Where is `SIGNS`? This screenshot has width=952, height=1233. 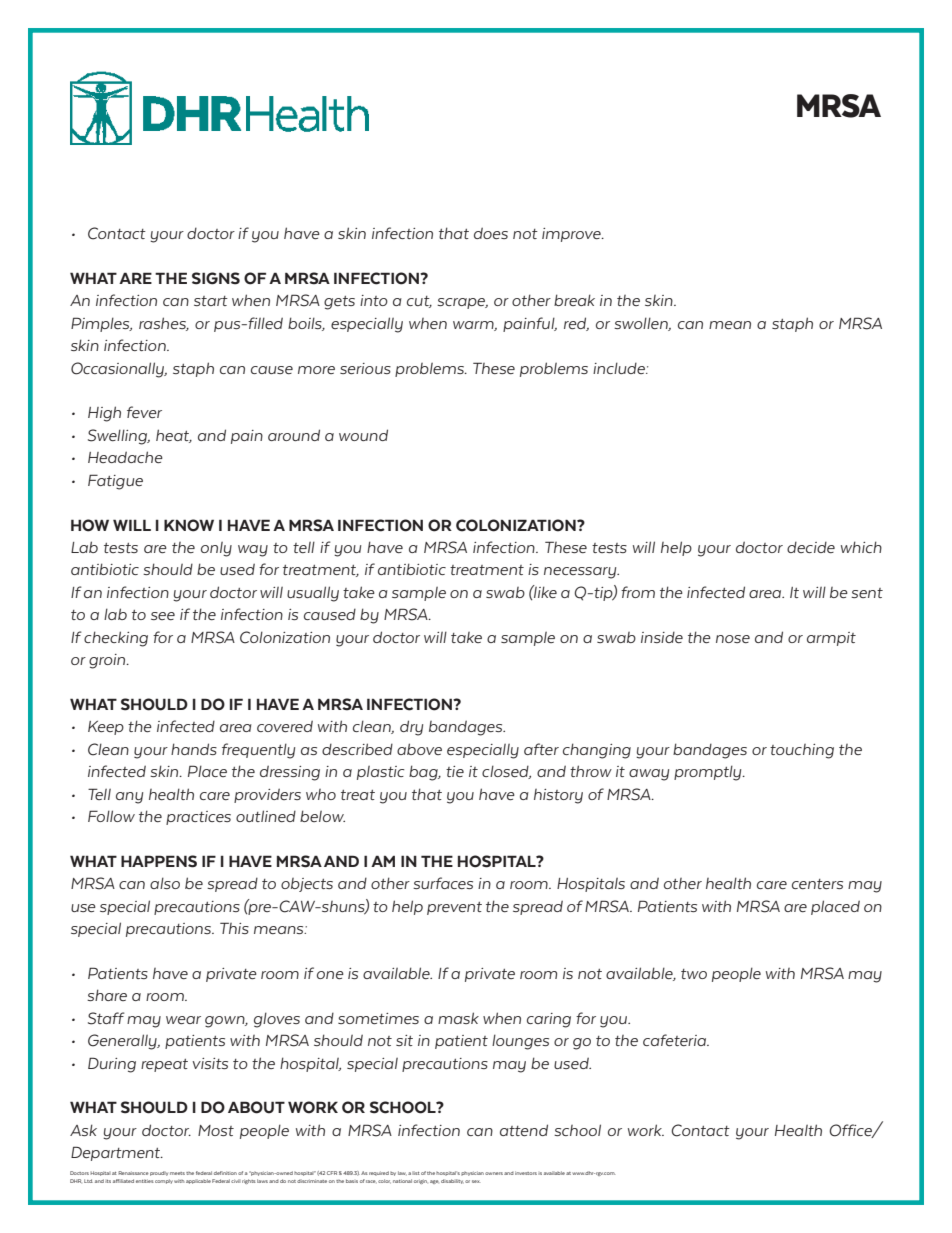
SIGNS is located at coordinates (216, 278).
